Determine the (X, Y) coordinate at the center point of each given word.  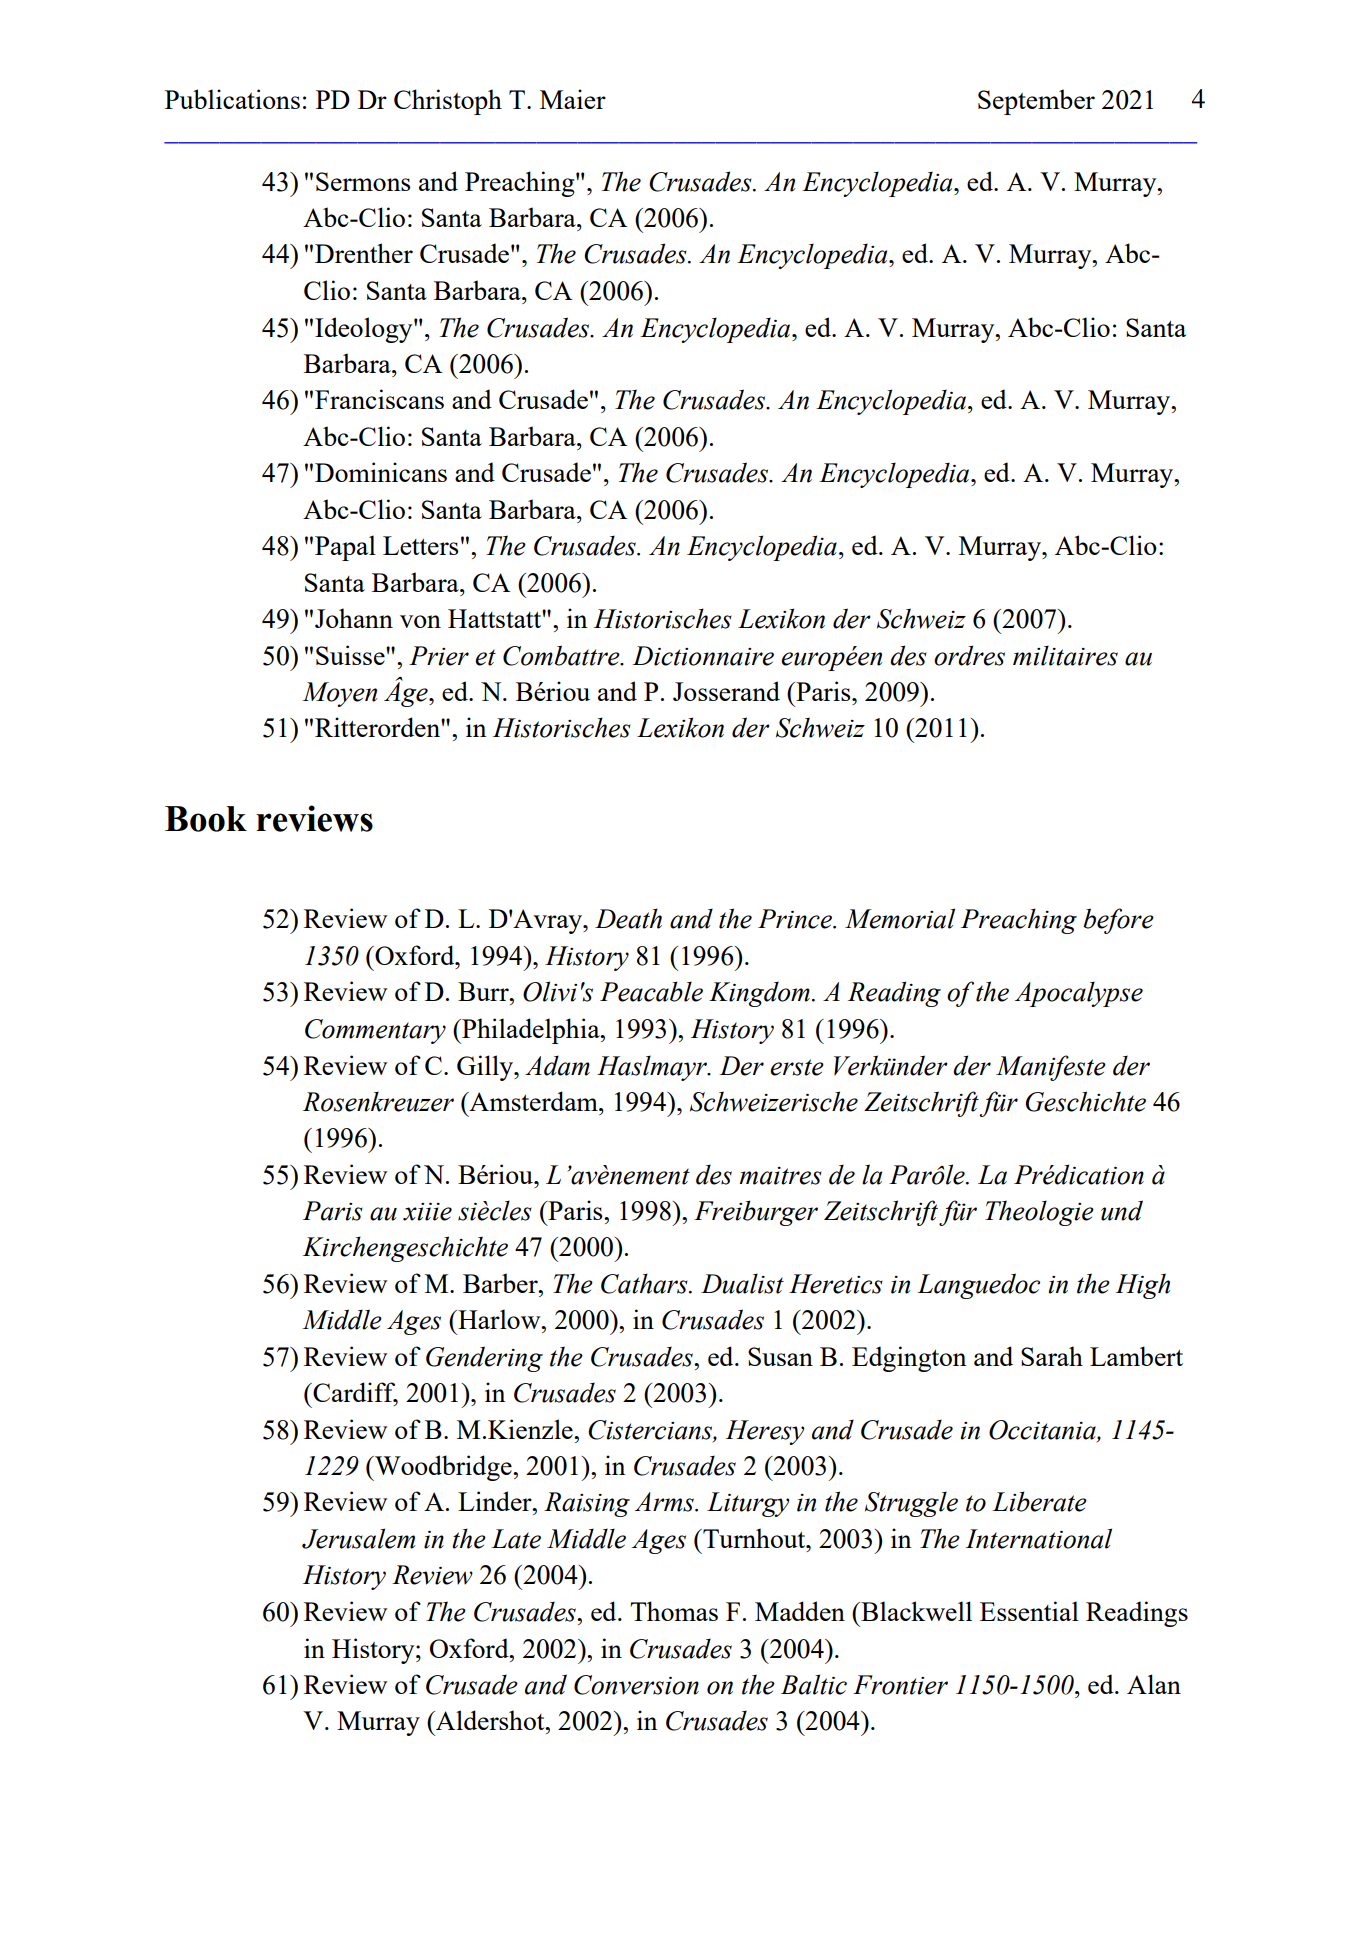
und (1122, 1210)
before (1118, 921)
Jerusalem (359, 1538)
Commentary (375, 1031)
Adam (557, 1065)
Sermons (363, 181)
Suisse (351, 655)
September (1036, 102)
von (420, 621)
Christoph (448, 102)
